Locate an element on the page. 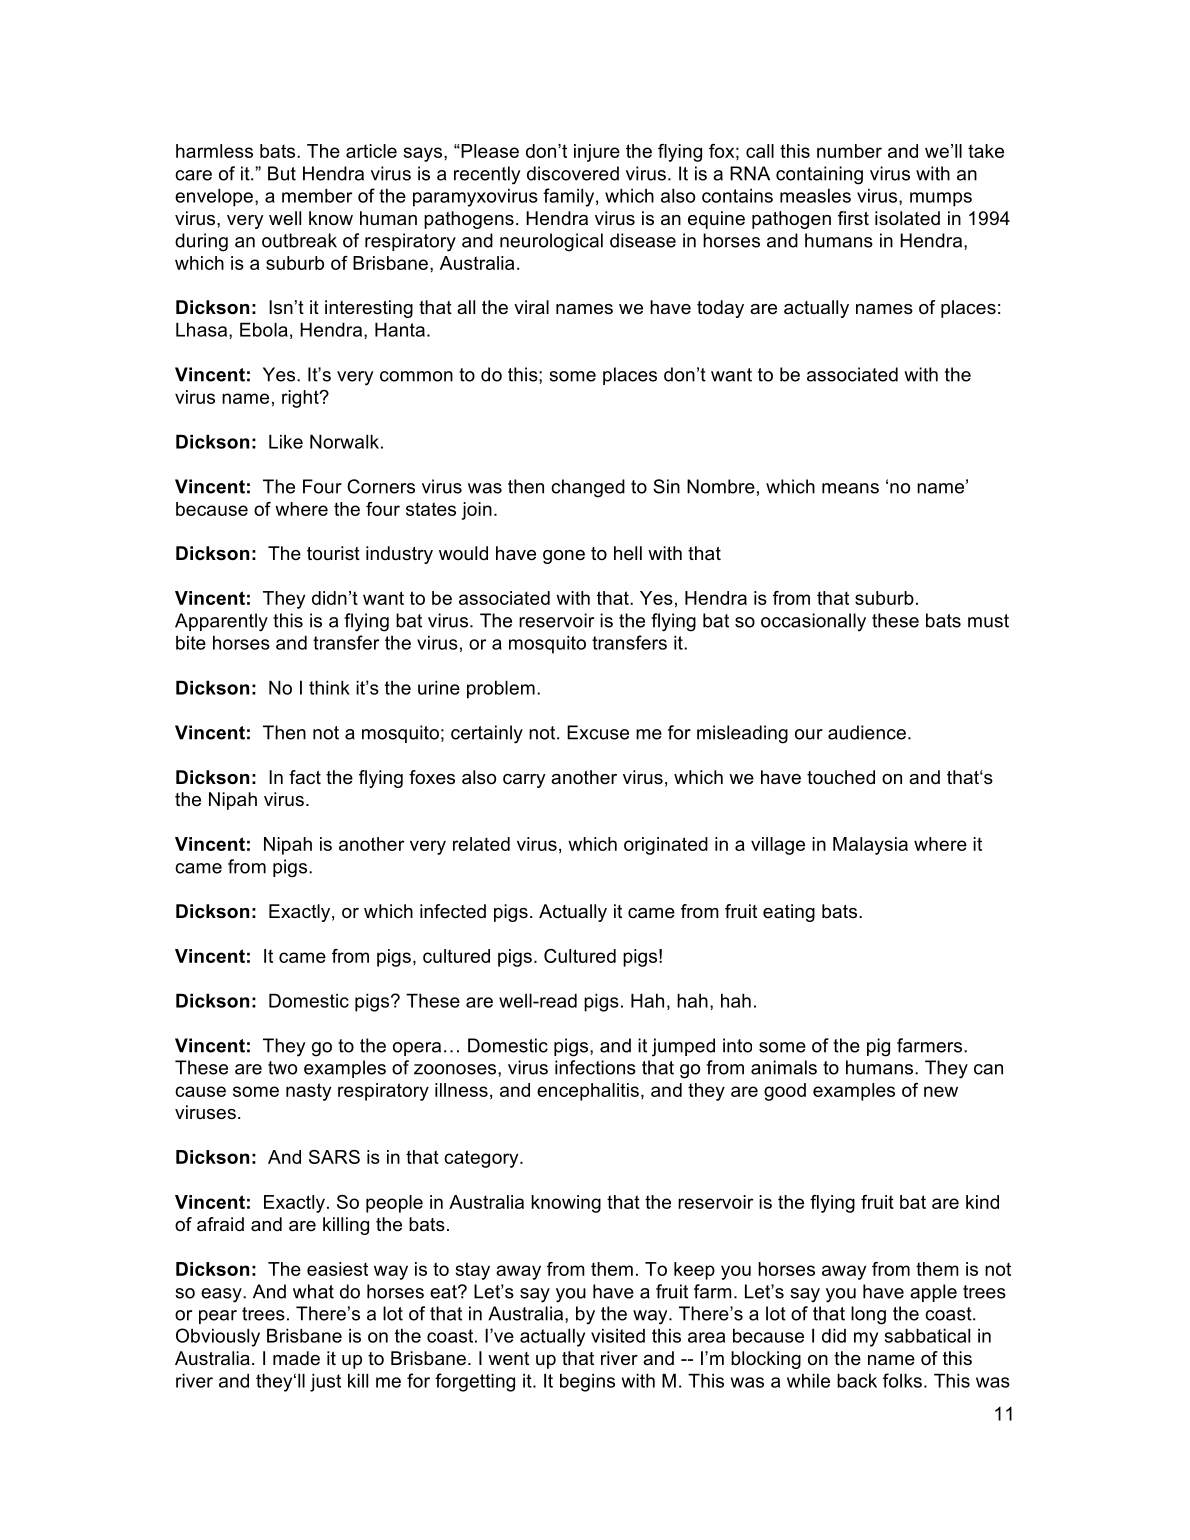  two is located at coordinates (282, 1068).
